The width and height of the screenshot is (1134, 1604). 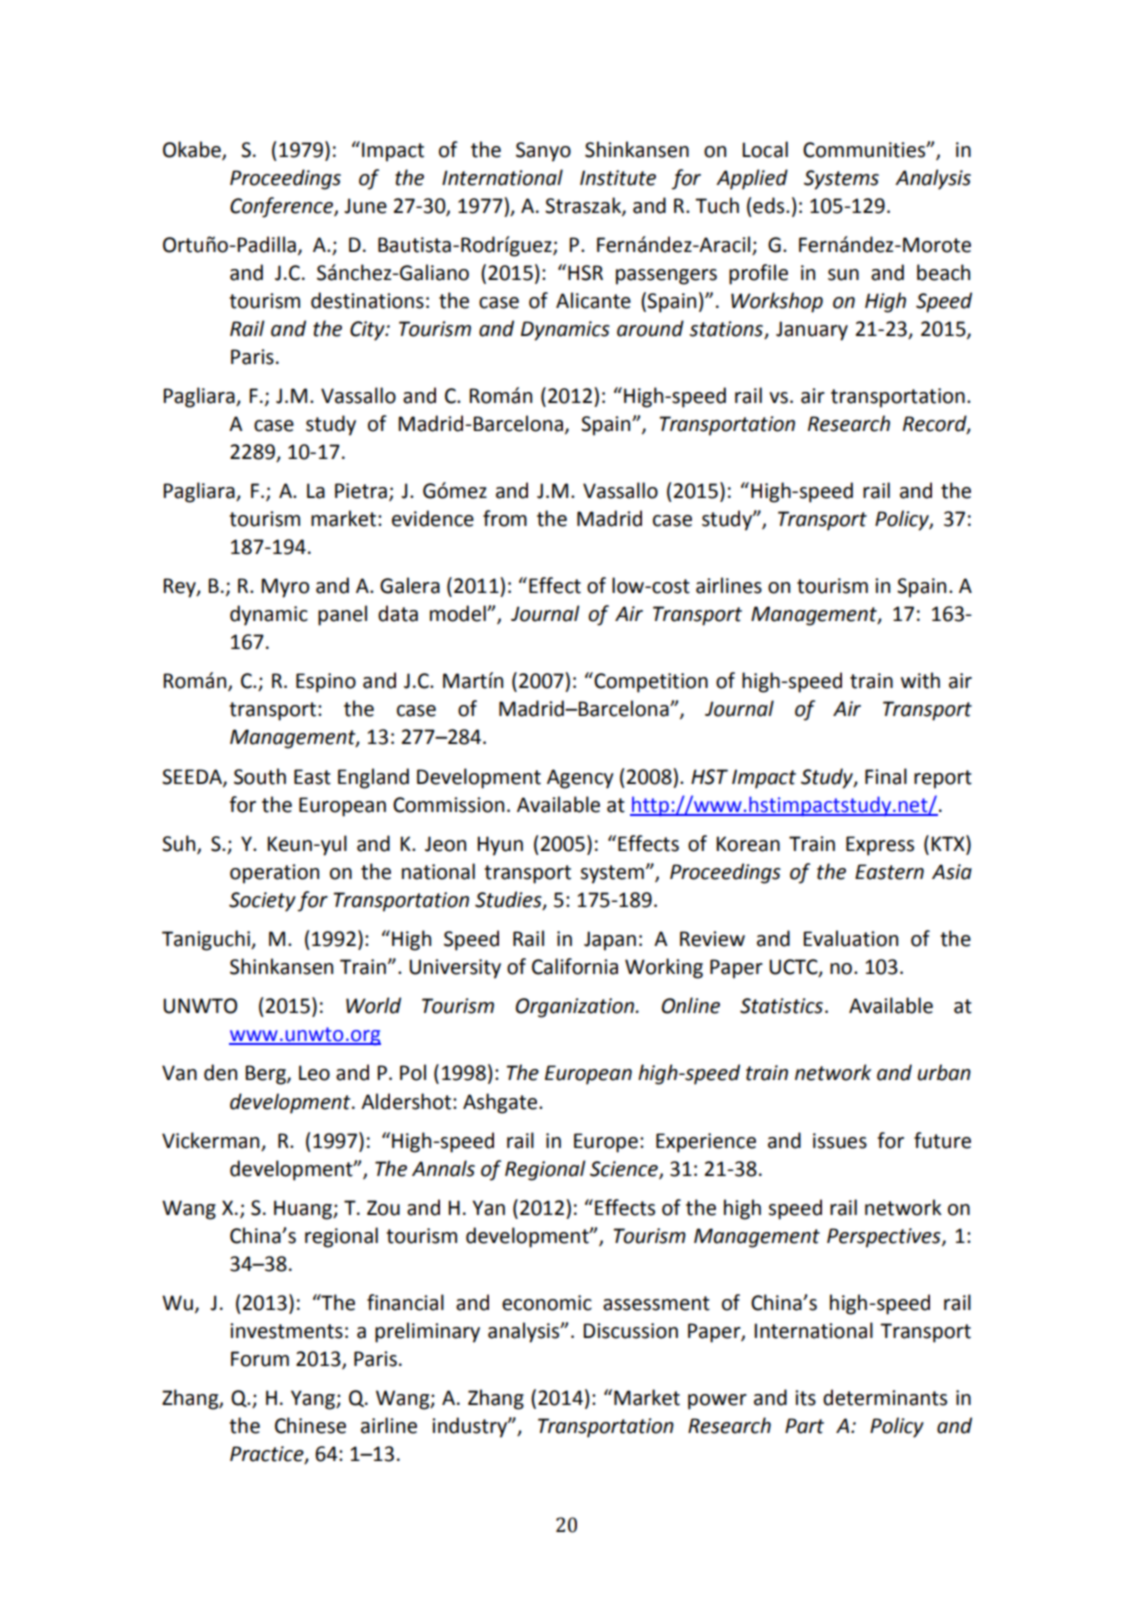 I want to click on issues, so click(x=840, y=1141).
